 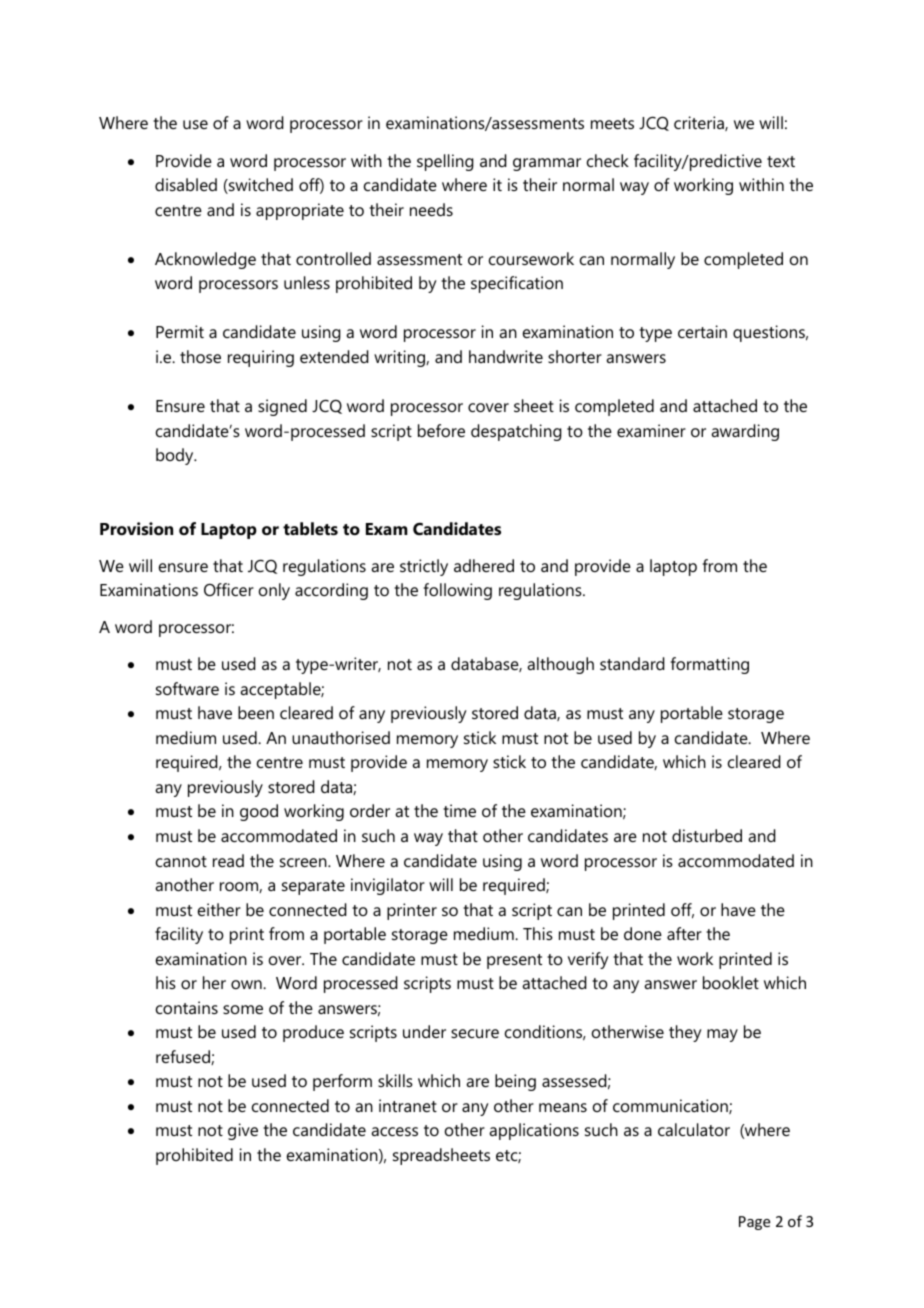 I want to click on formatting, so click(x=710, y=665).
